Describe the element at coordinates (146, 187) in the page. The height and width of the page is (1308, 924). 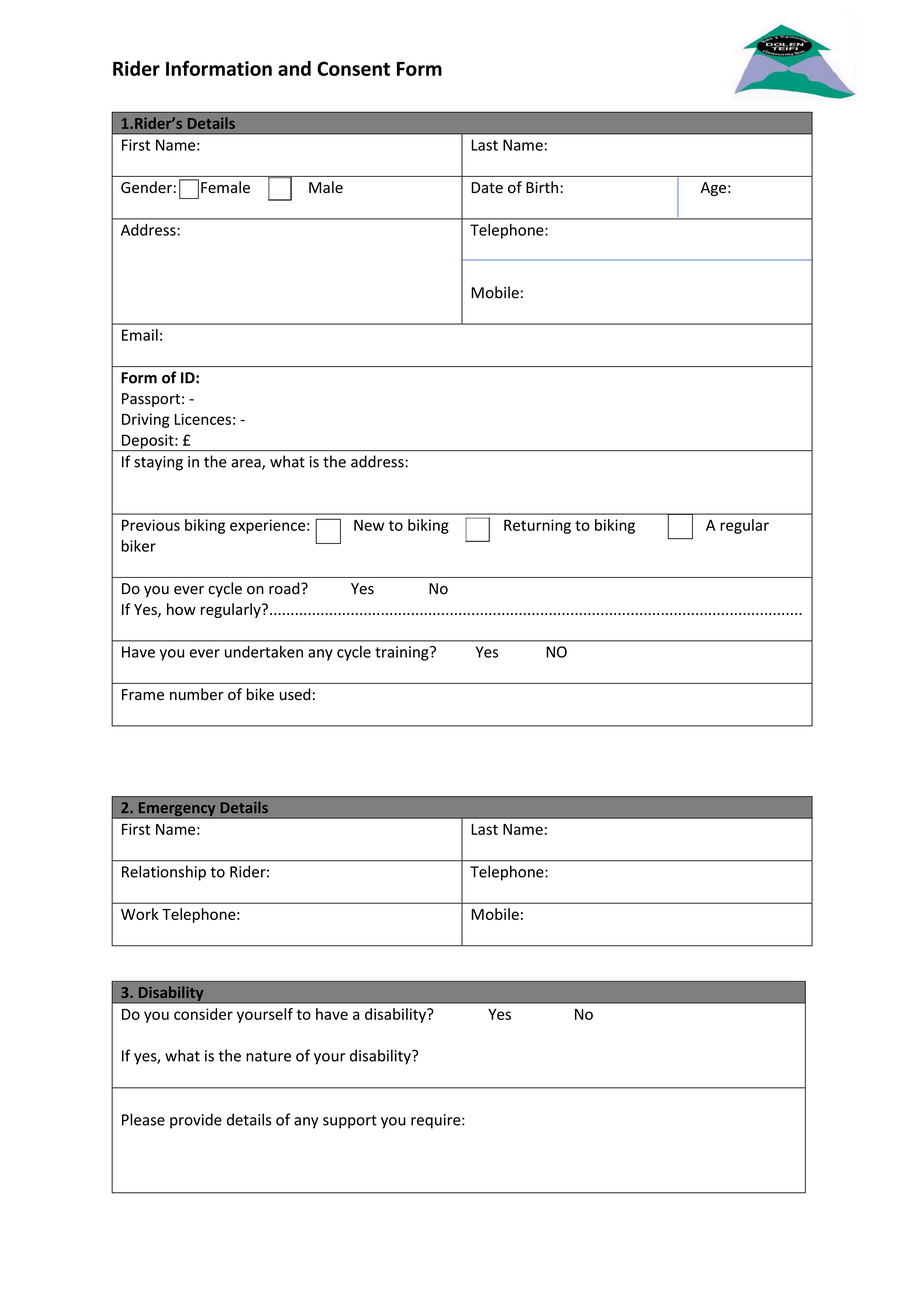
I see `Gender` at that location.
